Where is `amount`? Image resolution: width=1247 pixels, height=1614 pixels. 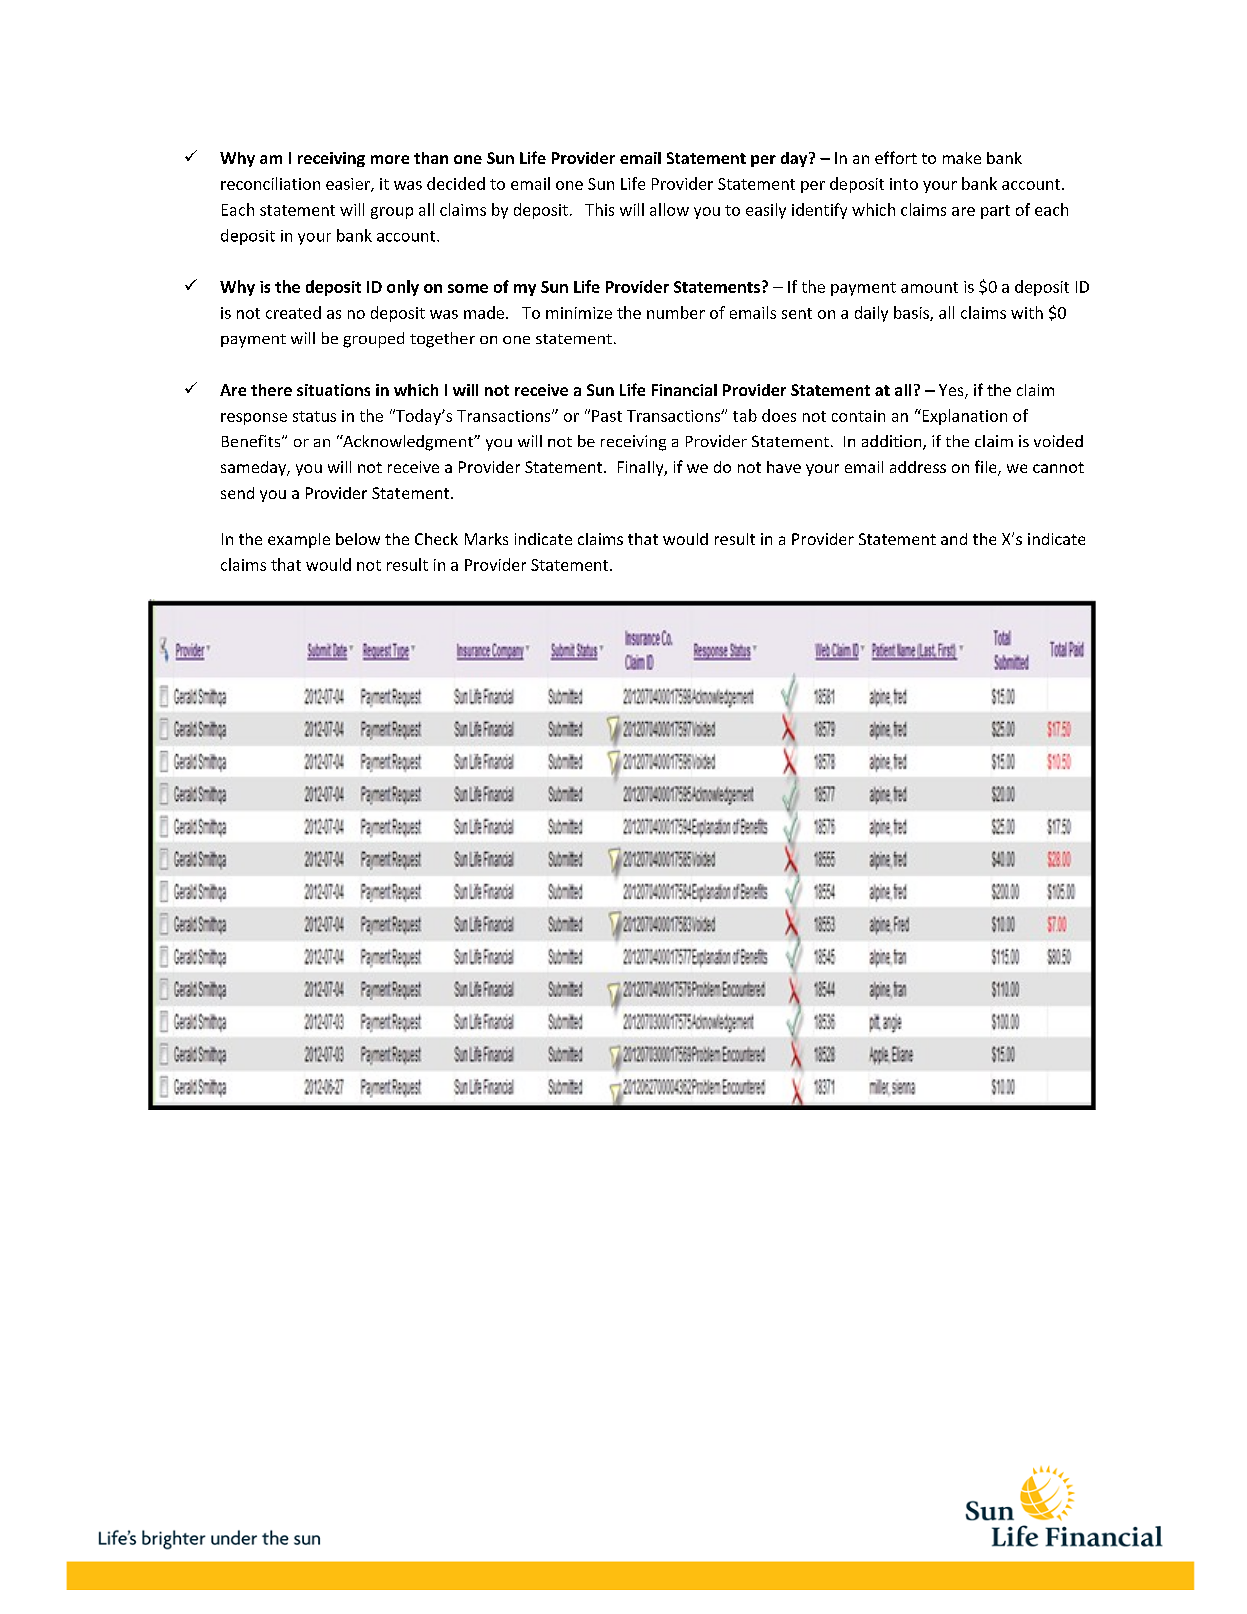
amount is located at coordinates (929, 287).
